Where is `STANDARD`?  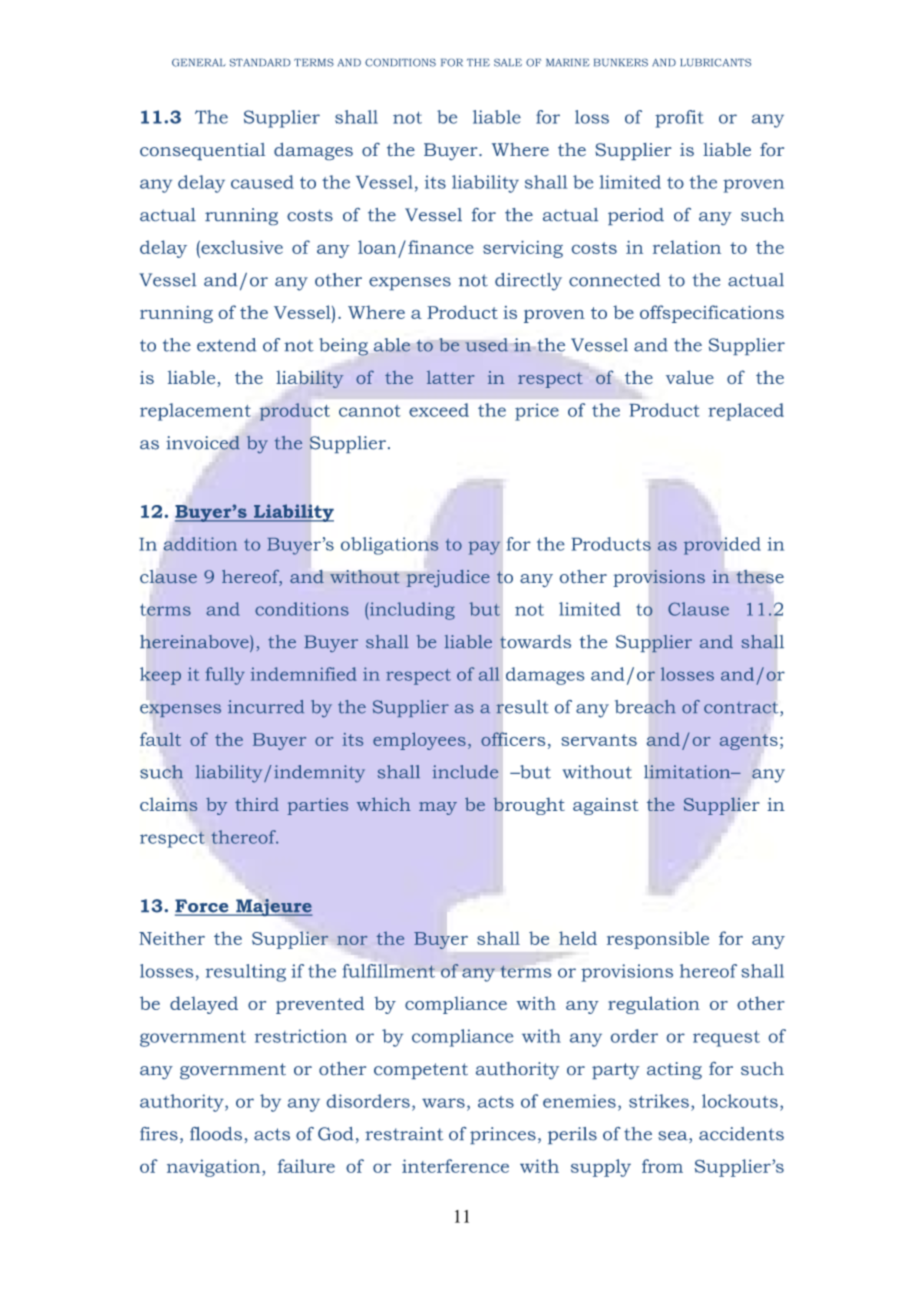 STANDARD is located at coordinates (260, 63).
